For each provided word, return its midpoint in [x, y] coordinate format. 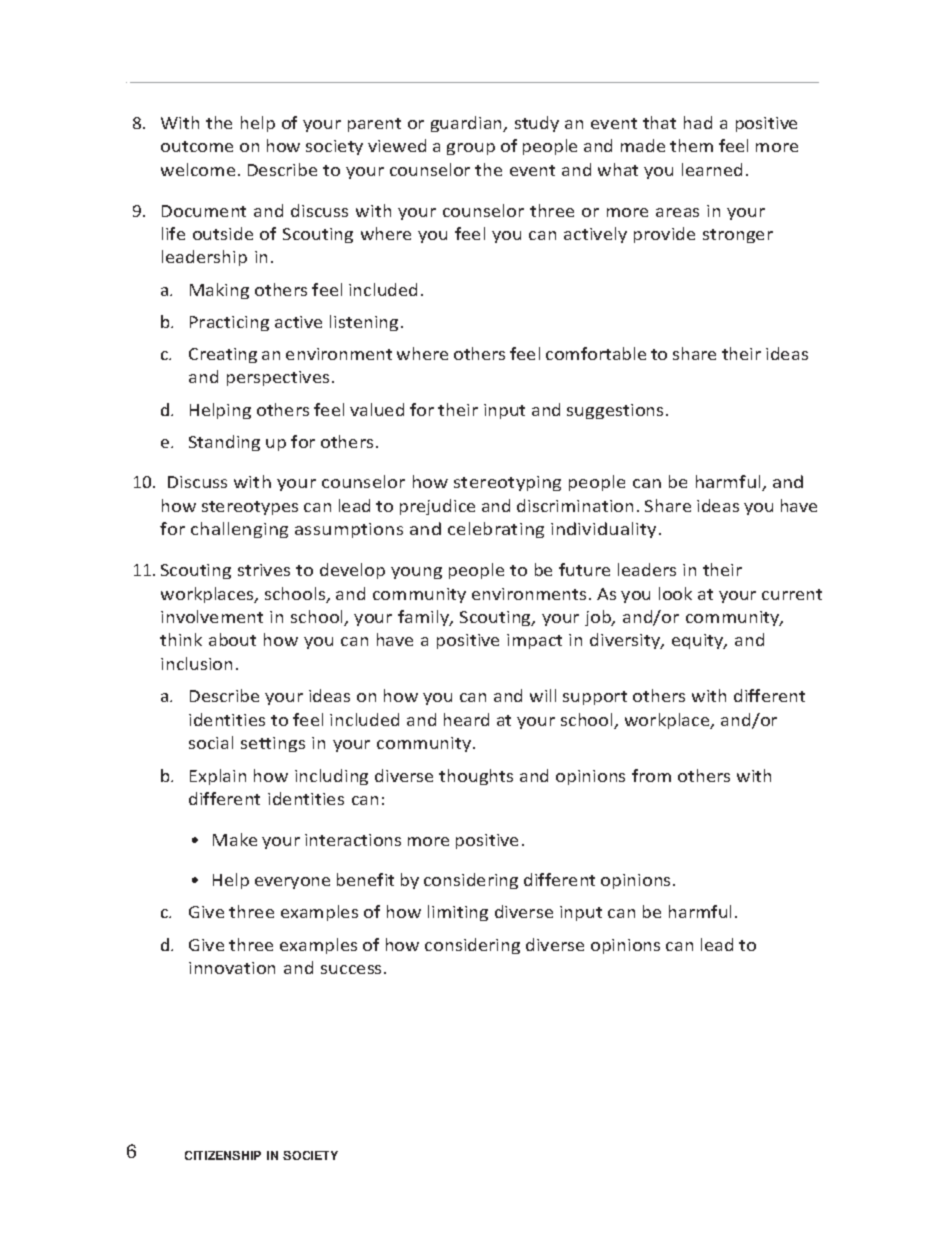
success [353, 969]
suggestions [615, 411]
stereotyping [507, 483]
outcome [197, 146]
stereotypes [250, 508]
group [471, 149]
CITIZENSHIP [223, 1155]
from [651, 775]
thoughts [476, 777]
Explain [218, 777]
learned [712, 169]
